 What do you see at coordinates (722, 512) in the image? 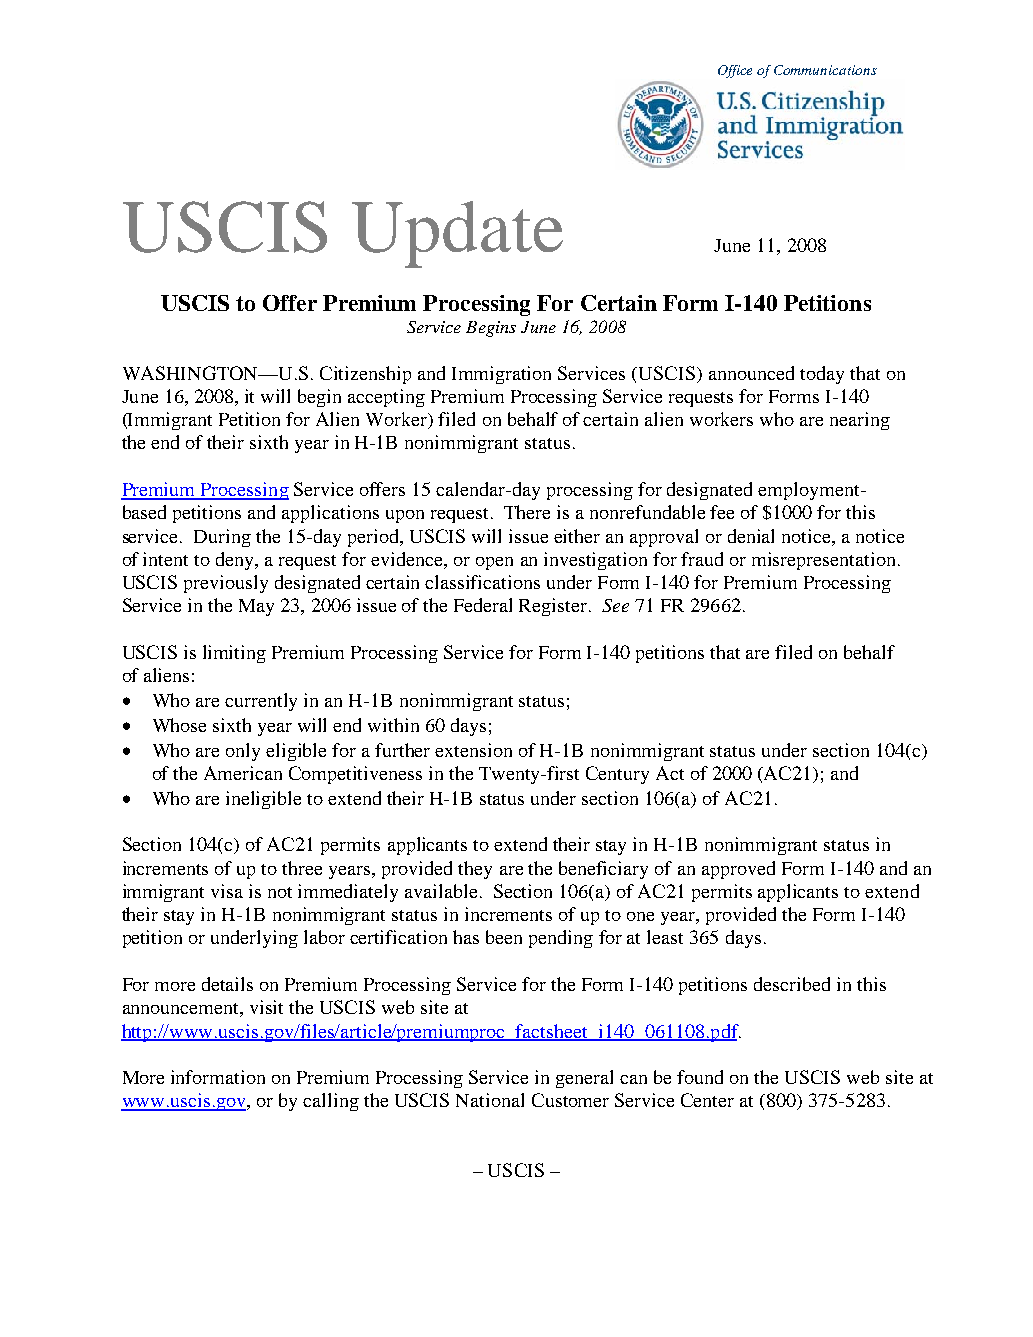
I see `fee` at bounding box center [722, 512].
